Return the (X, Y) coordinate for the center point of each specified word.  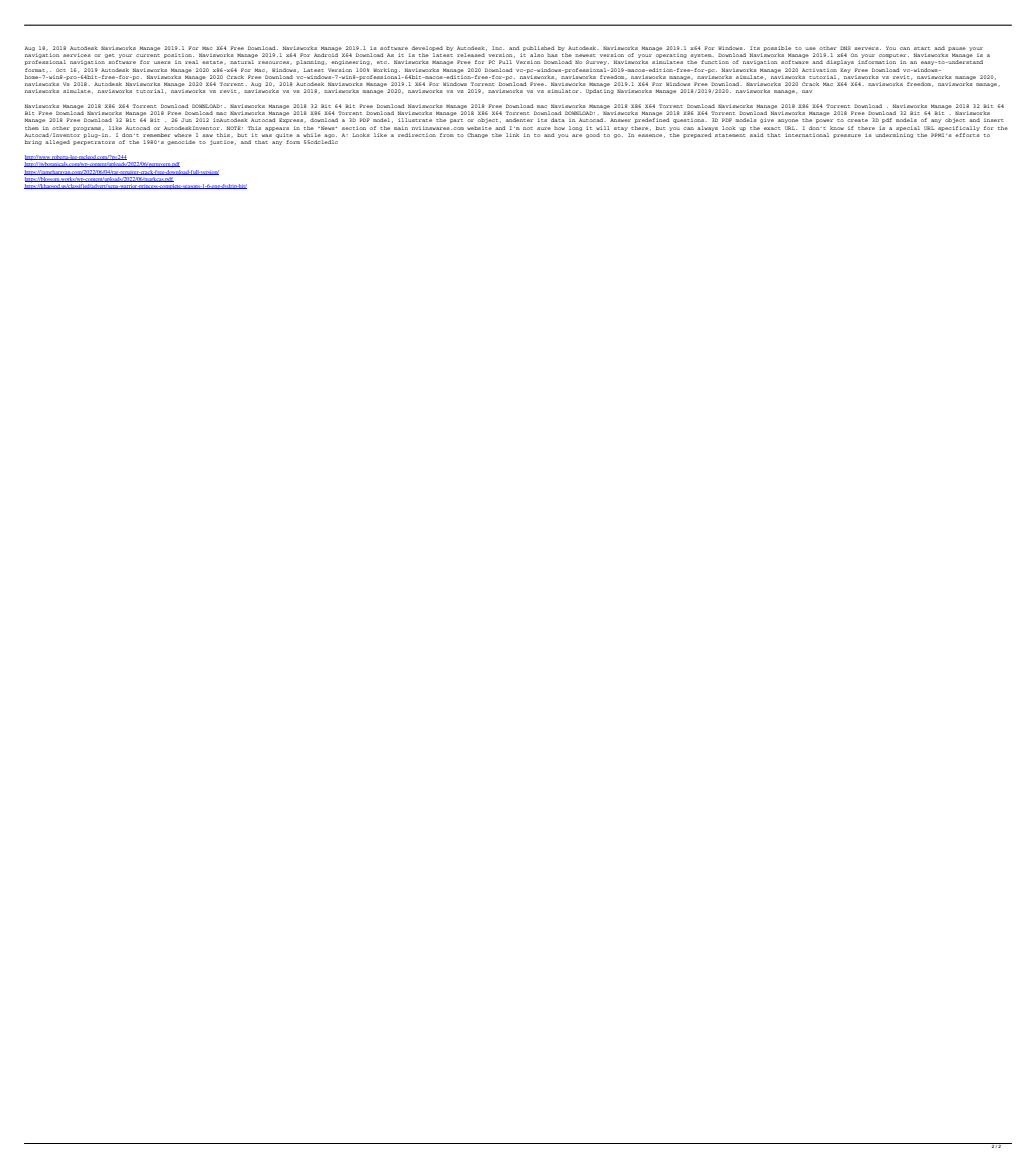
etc (383, 62)
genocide (181, 142)
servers (867, 48)
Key (845, 70)
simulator (564, 91)
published (538, 48)
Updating (600, 91)
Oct (61, 70)
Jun (186, 120)
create (857, 120)
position (179, 56)
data (558, 120)
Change (477, 135)
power (824, 121)
